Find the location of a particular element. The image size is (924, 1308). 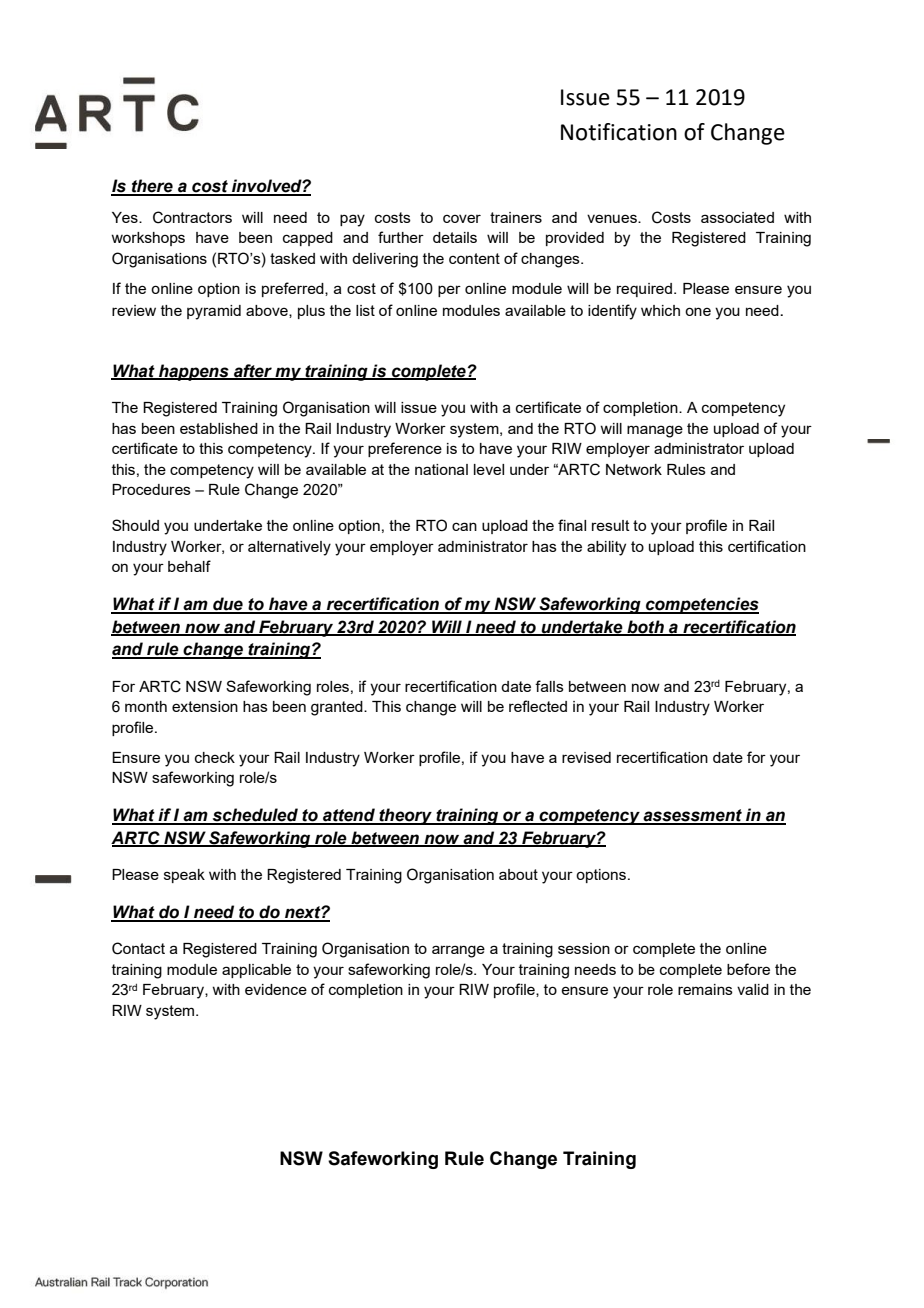

Notification is located at coordinates (619, 132).
